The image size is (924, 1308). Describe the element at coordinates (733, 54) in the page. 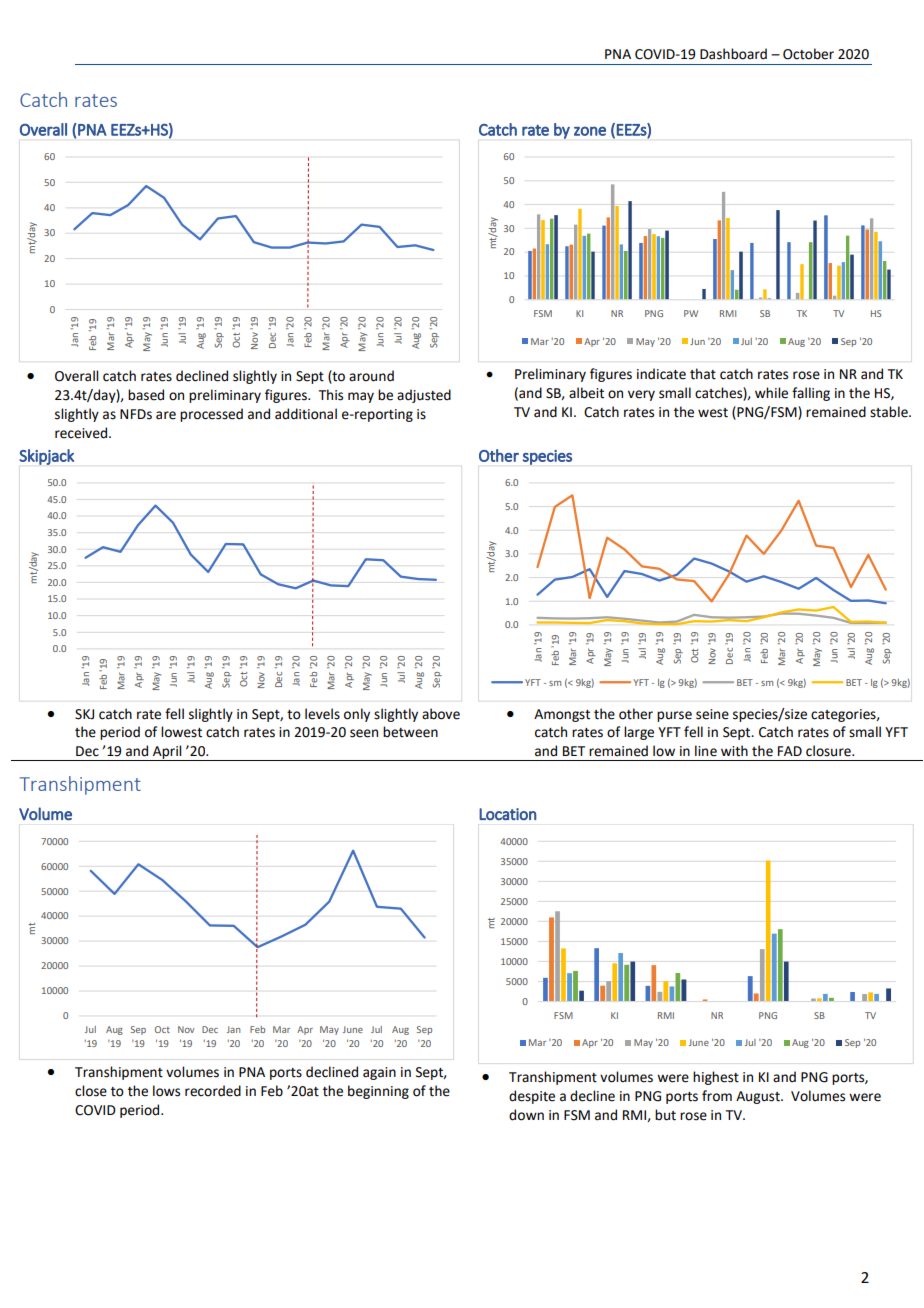

I see `Dashboard` at that location.
